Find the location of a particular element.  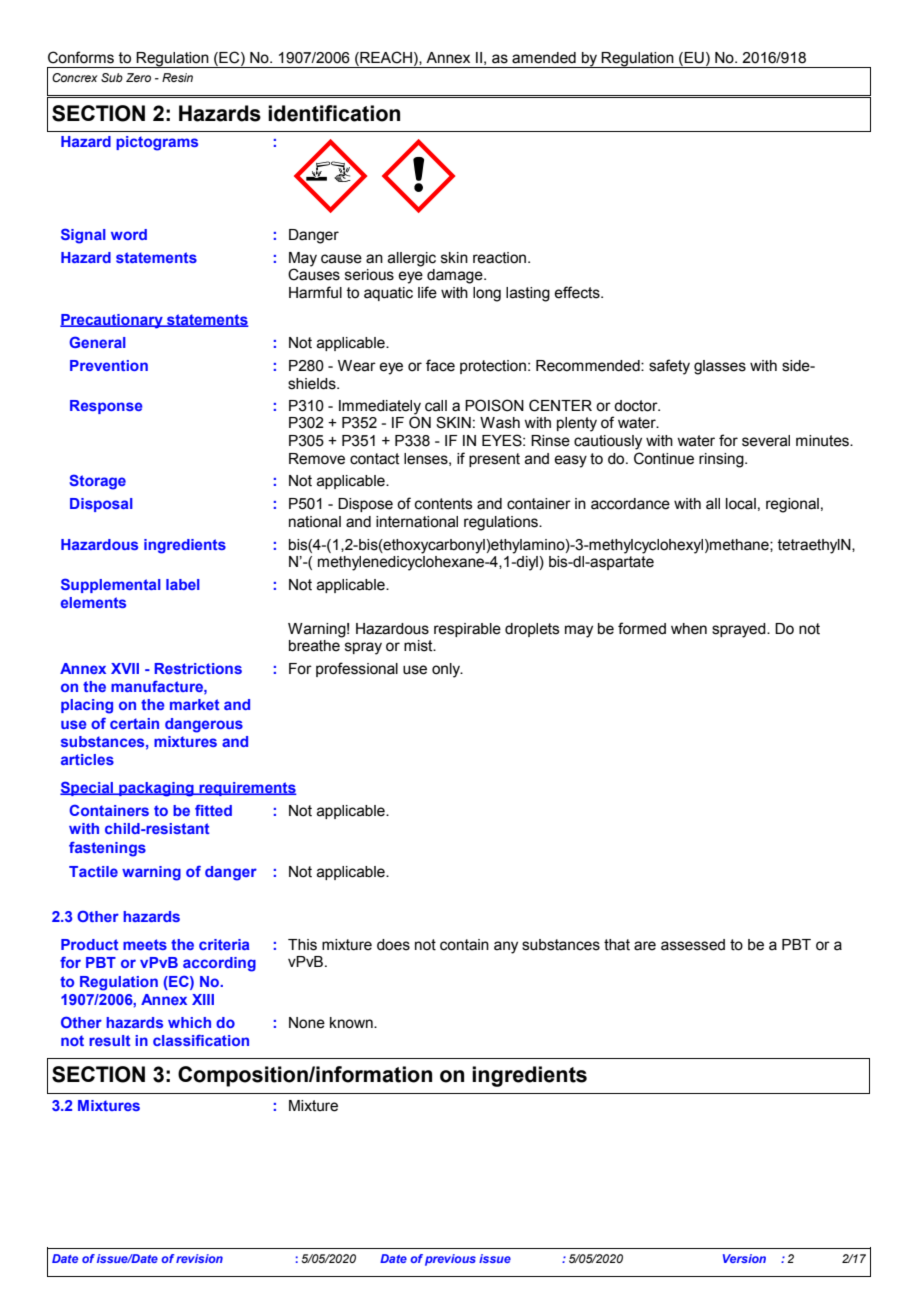

REACH is located at coordinates (385, 57).
